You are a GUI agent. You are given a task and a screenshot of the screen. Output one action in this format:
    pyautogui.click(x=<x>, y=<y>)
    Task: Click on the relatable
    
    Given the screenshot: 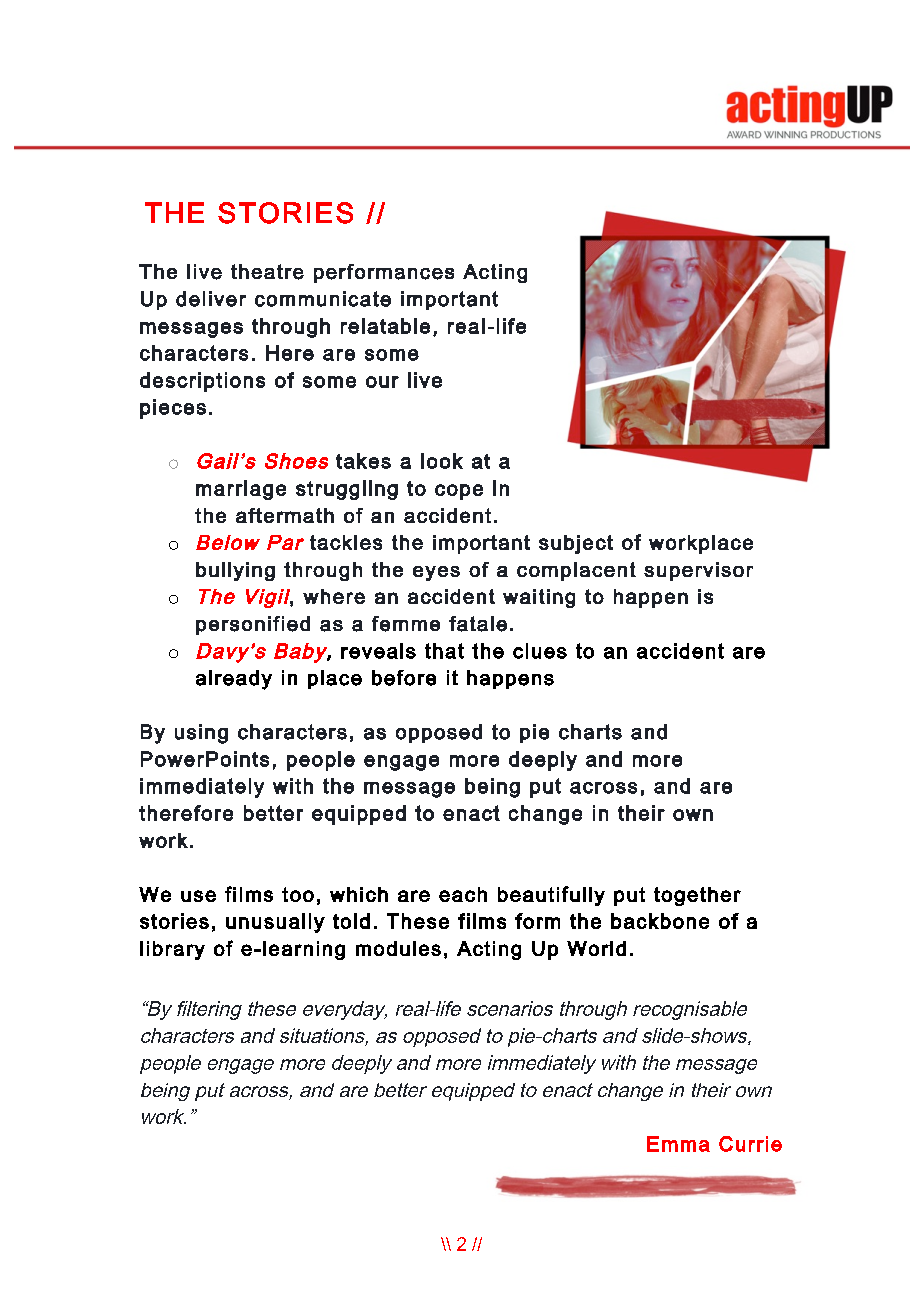 What is the action you would take?
    pyautogui.click(x=385, y=326)
